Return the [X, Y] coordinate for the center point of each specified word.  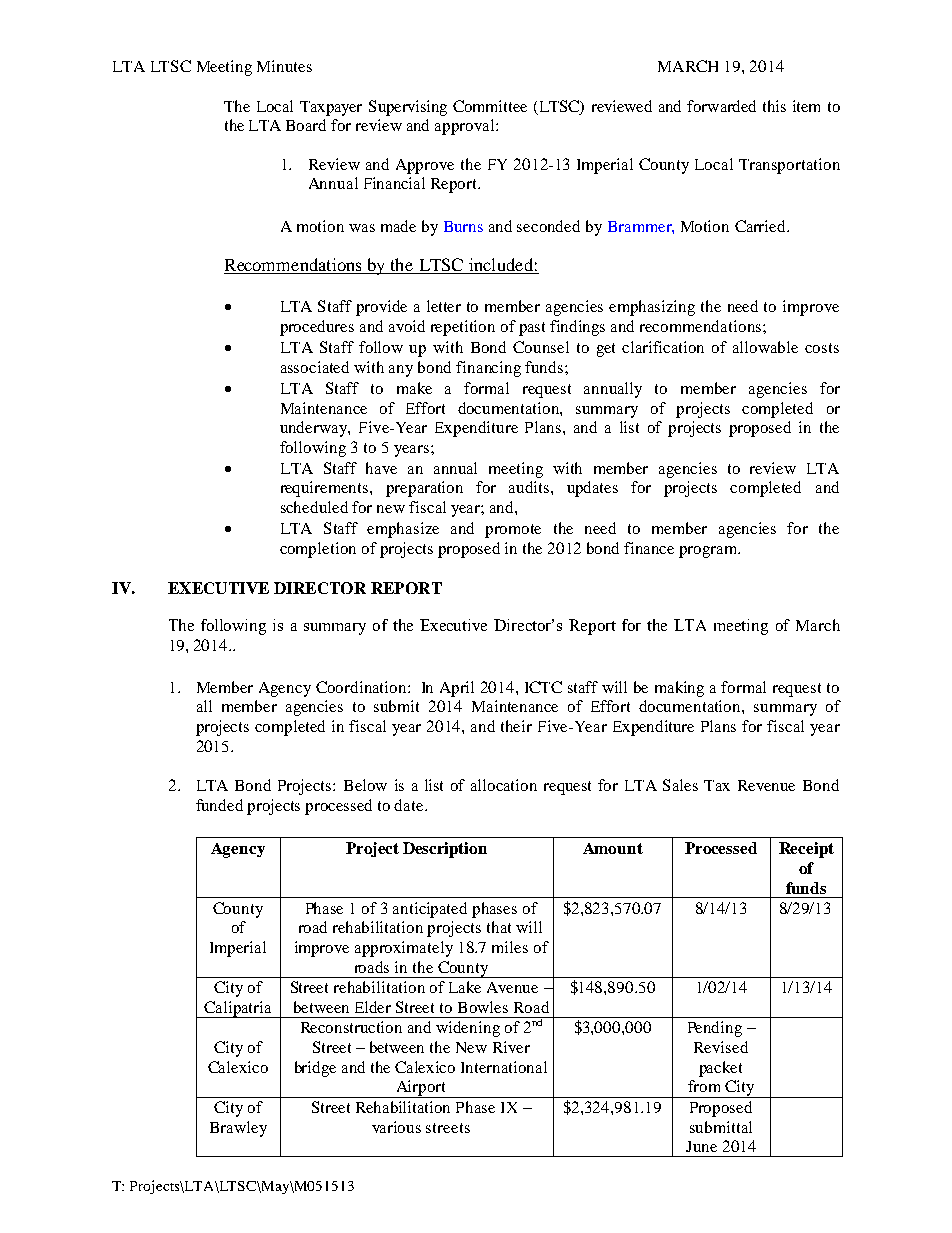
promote [513, 531]
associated [315, 367]
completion [318, 550]
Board [306, 125]
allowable [765, 347]
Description [445, 850]
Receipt [806, 850]
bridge [315, 1069]
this [774, 106]
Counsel [541, 347]
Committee [490, 106]
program [709, 552]
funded [219, 805]
